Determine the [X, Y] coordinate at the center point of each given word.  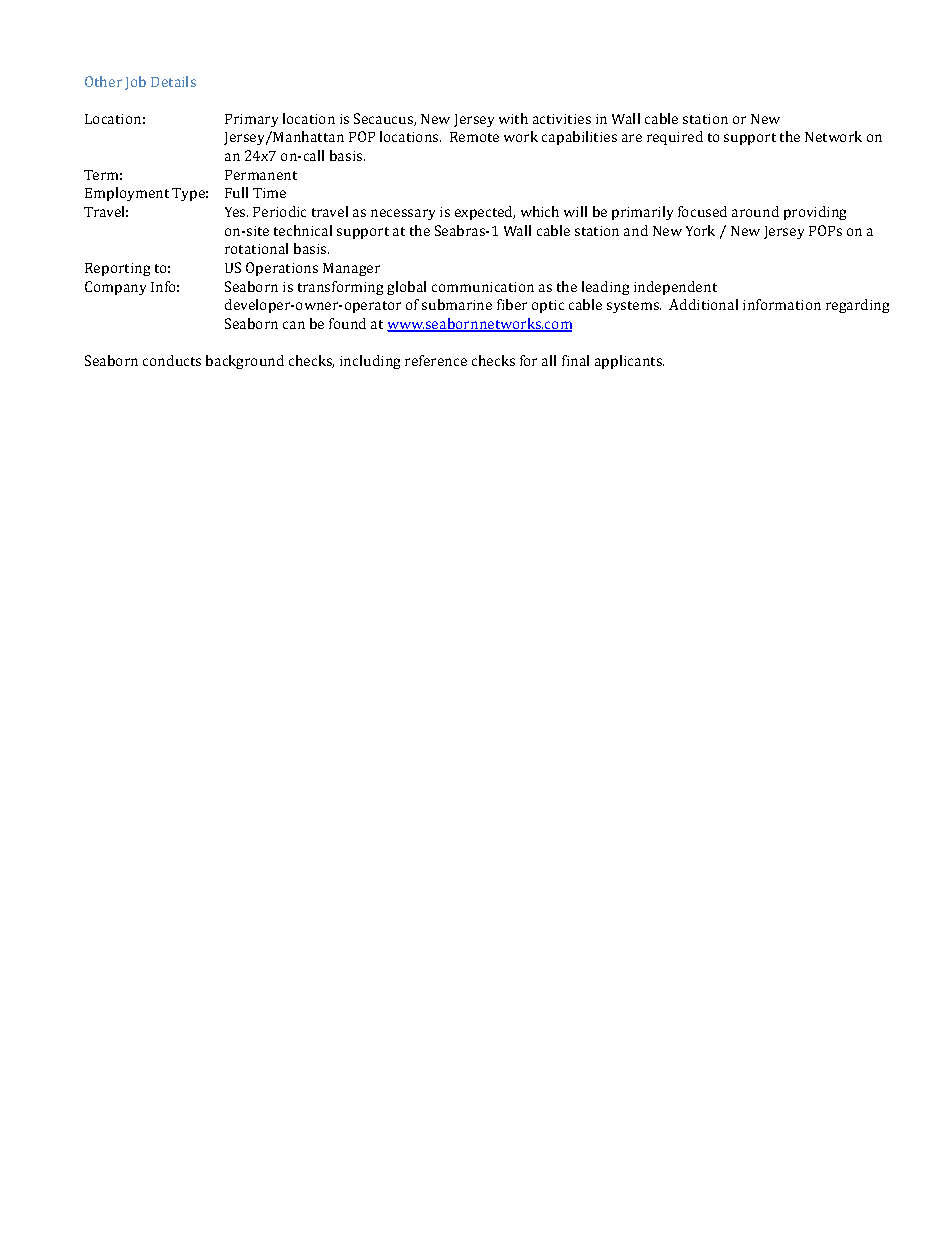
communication [483, 287]
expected [485, 213]
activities [562, 119]
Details [173, 81]
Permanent [261, 175]
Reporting [117, 269]
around [755, 211]
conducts [172, 360]
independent [675, 288]
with [513, 118]
